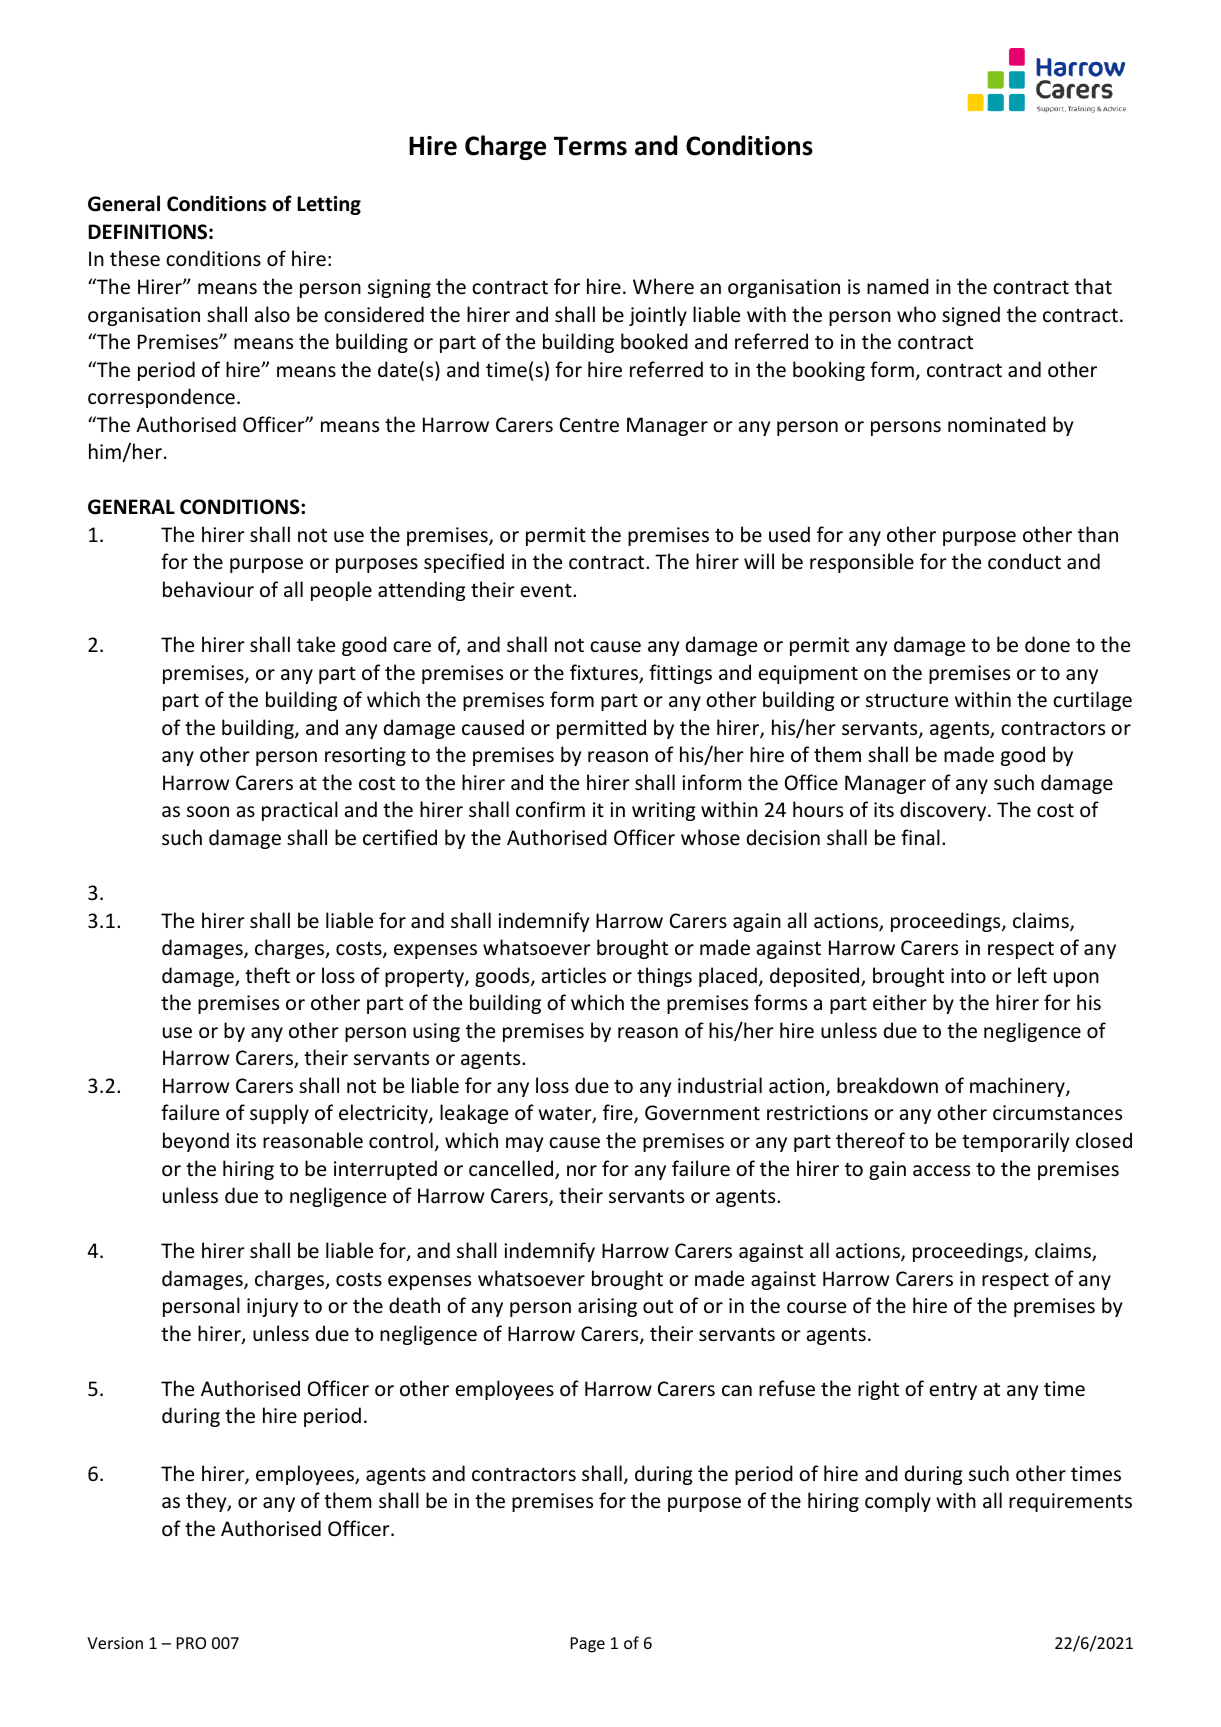  What do you see at coordinates (898, 286) in the screenshot?
I see `named` at bounding box center [898, 286].
